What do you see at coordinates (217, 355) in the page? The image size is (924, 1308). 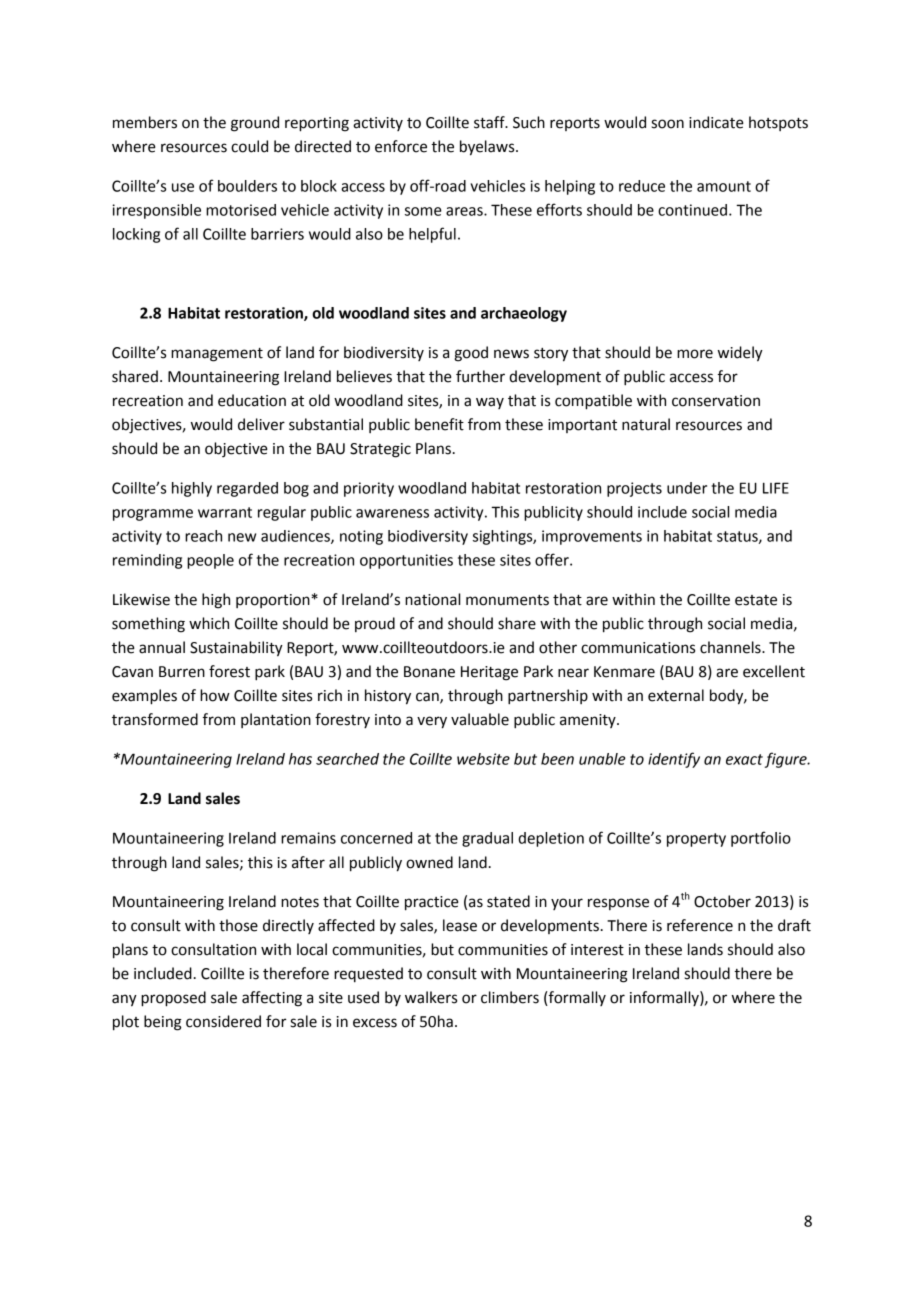 I see `management` at bounding box center [217, 355].
